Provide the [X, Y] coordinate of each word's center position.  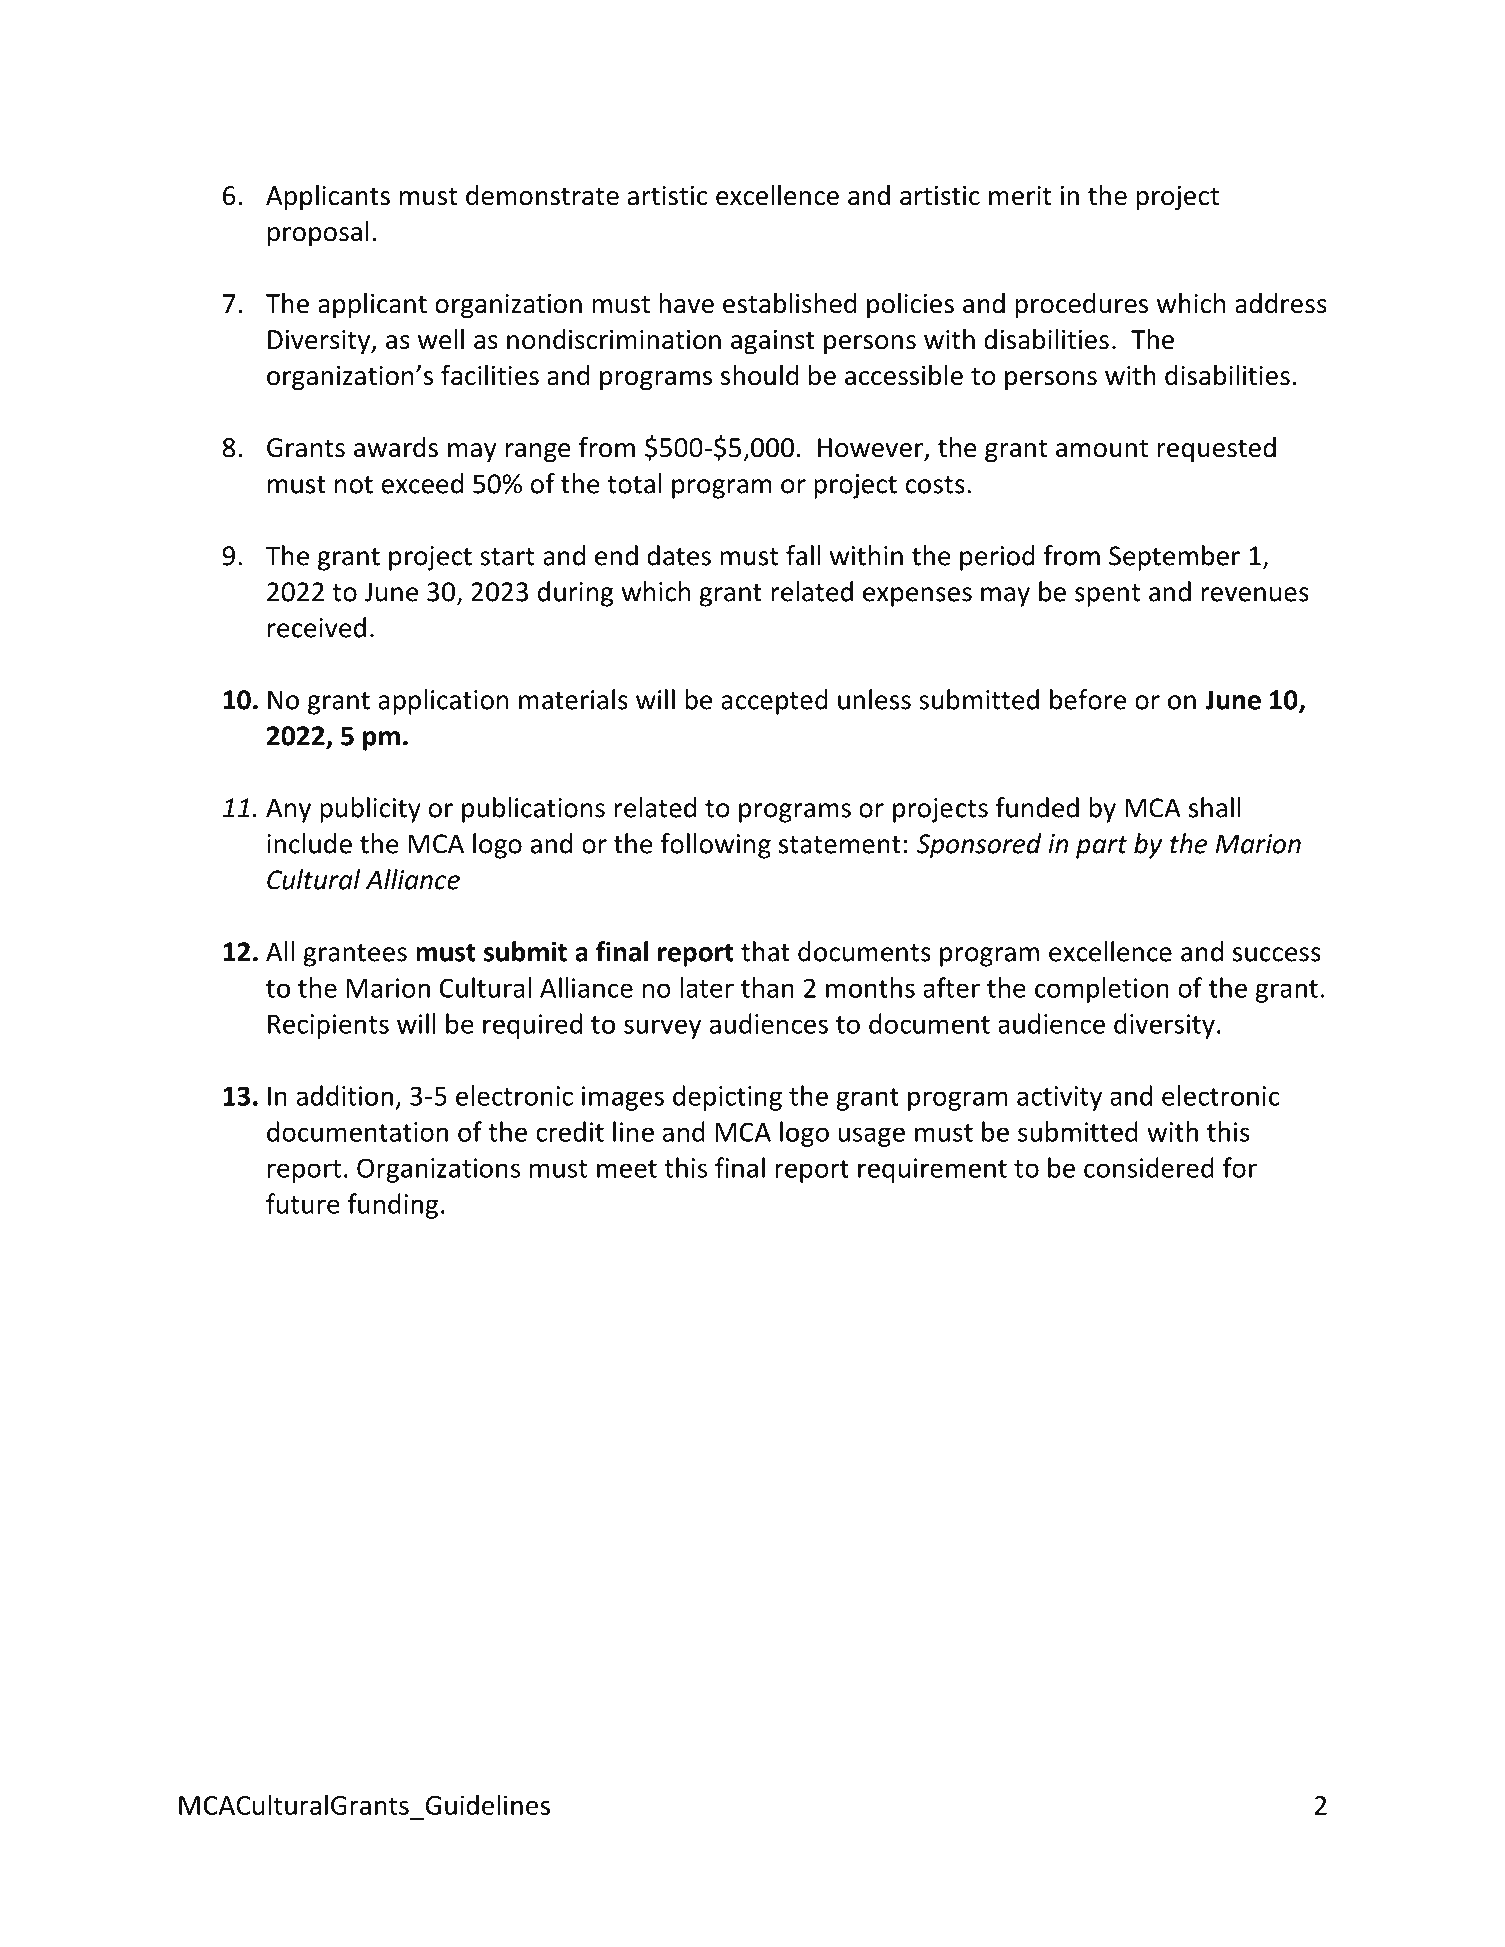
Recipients [328, 1026]
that [765, 951]
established [789, 303]
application [443, 702]
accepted [774, 702]
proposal [318, 234]
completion [1102, 990]
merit [1020, 196]
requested [1216, 450]
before [1088, 699]
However [871, 449]
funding [393, 1206]
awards [396, 447]
